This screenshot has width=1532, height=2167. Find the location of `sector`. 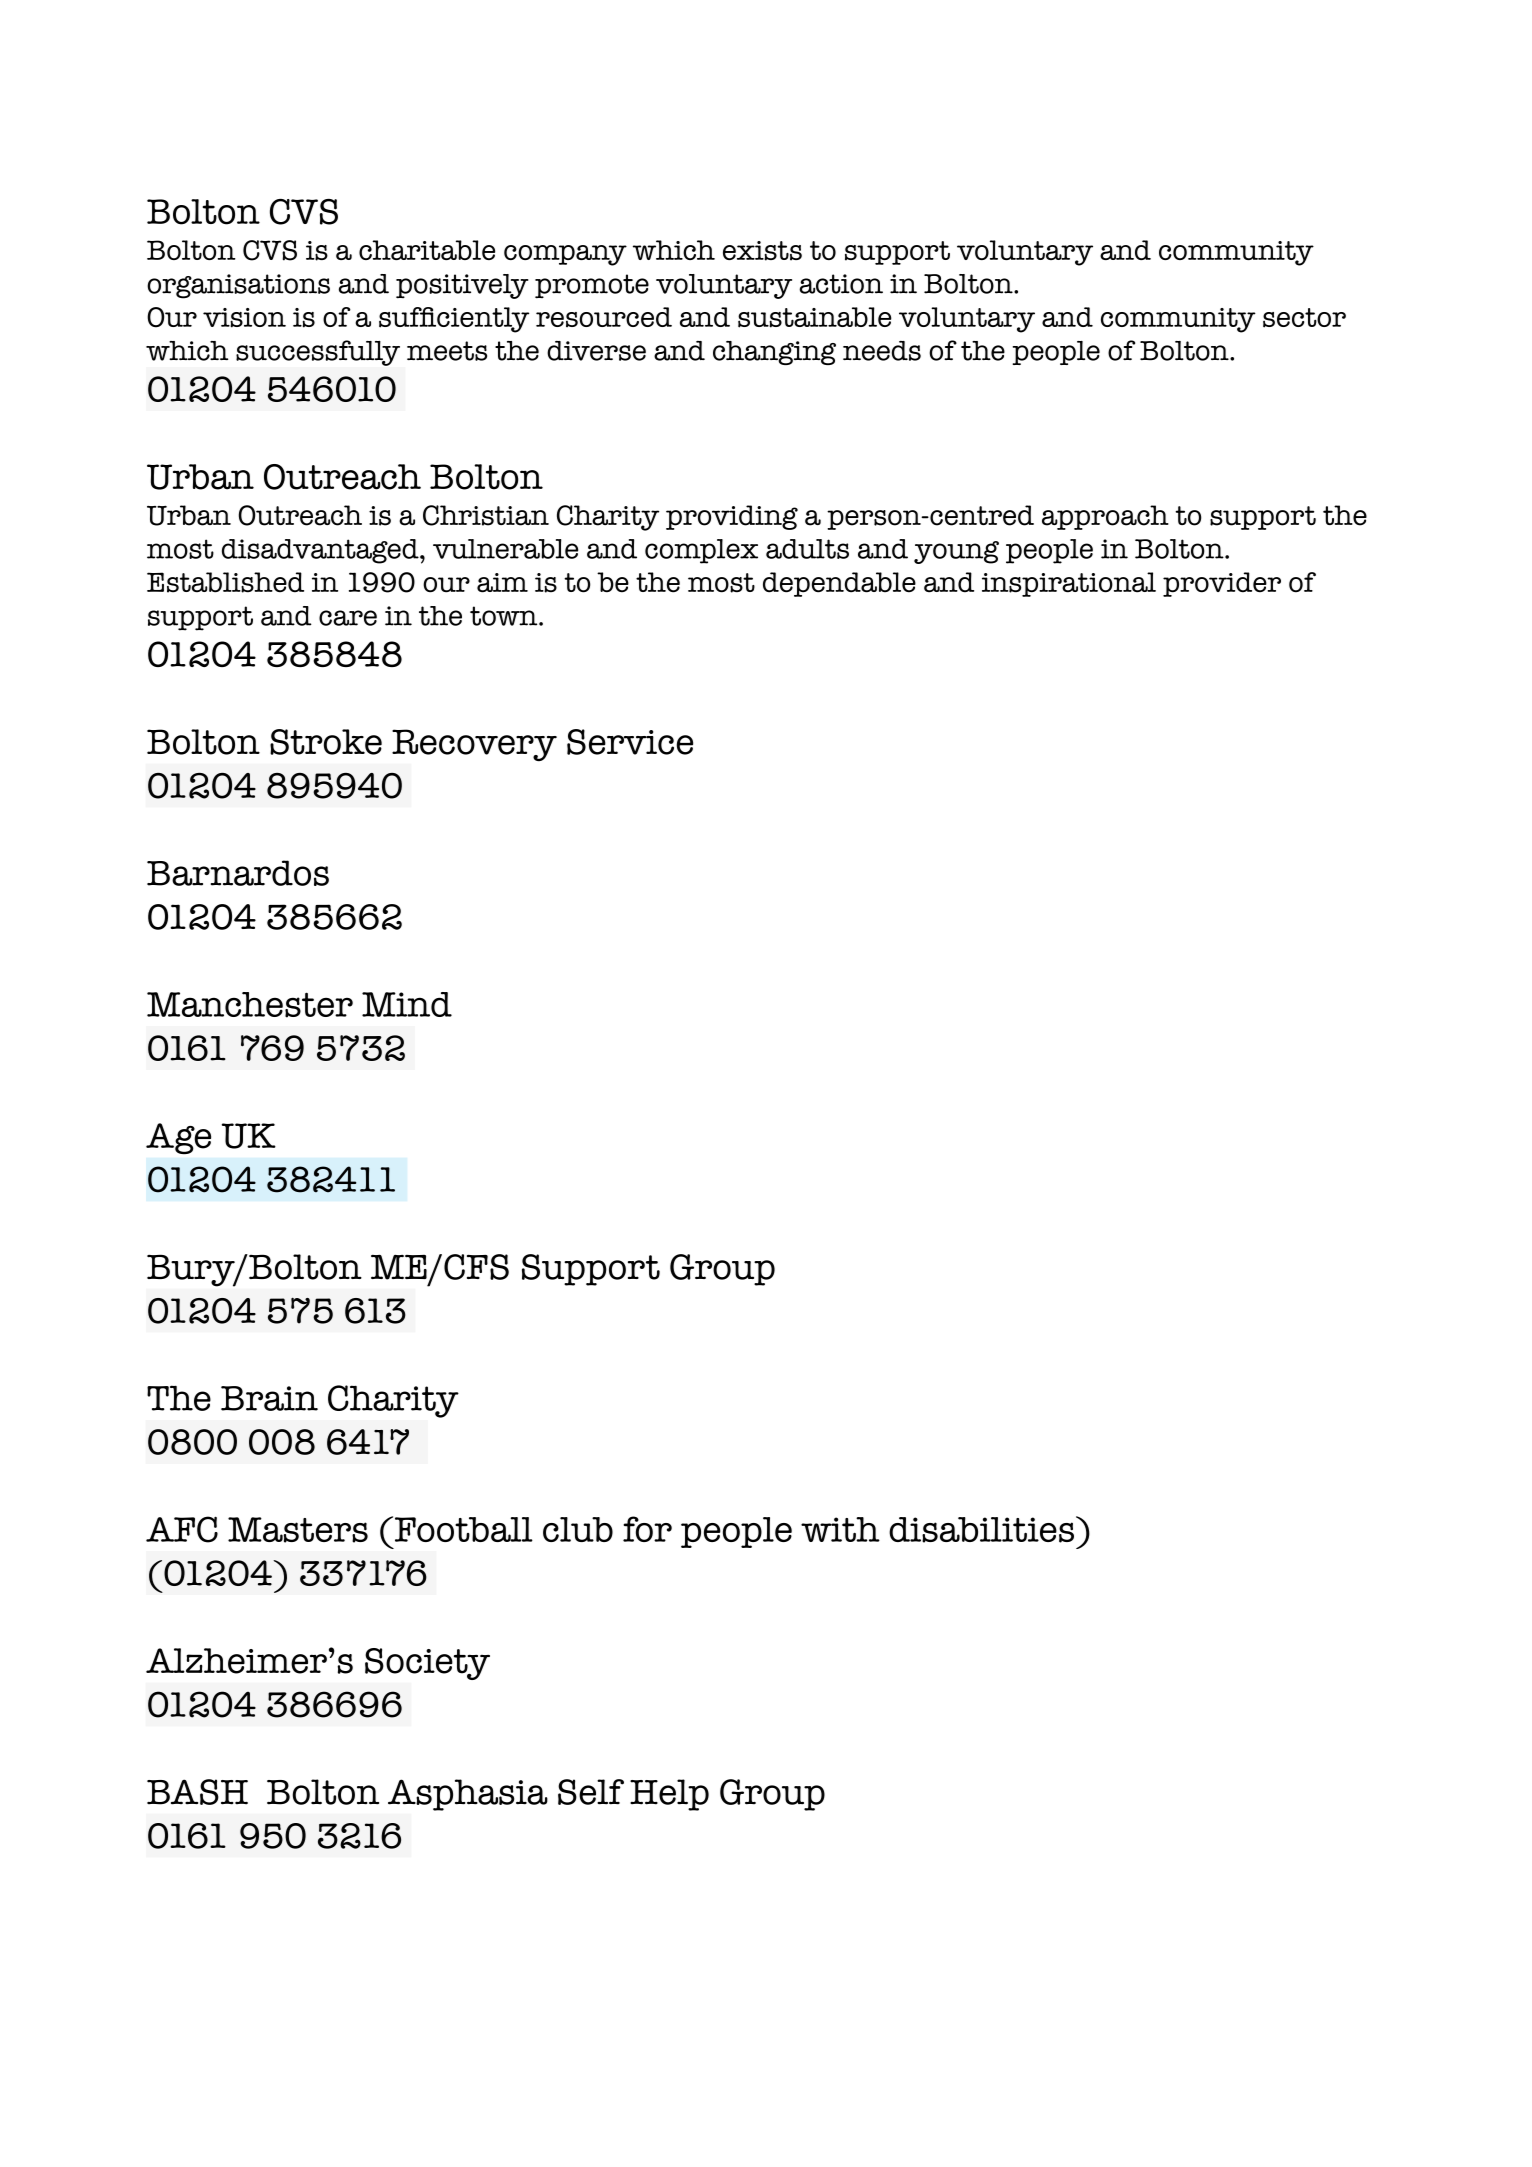

sector is located at coordinates (1304, 318).
